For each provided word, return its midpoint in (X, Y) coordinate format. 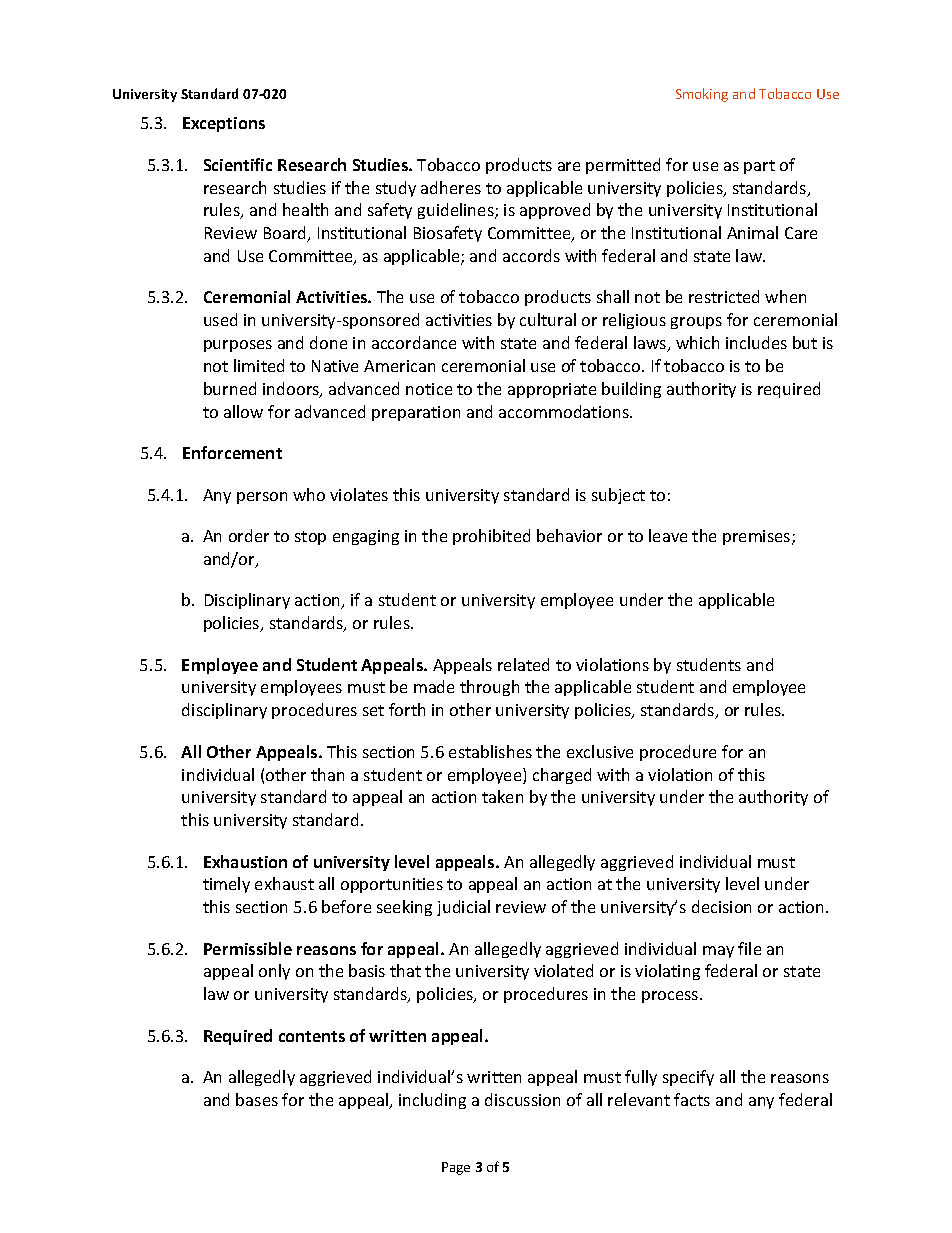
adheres (451, 187)
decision (721, 906)
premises (758, 537)
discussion (522, 1099)
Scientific (238, 164)
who (309, 494)
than (327, 774)
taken (502, 796)
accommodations (565, 411)
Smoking (702, 95)
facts (692, 1099)
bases (257, 1099)
